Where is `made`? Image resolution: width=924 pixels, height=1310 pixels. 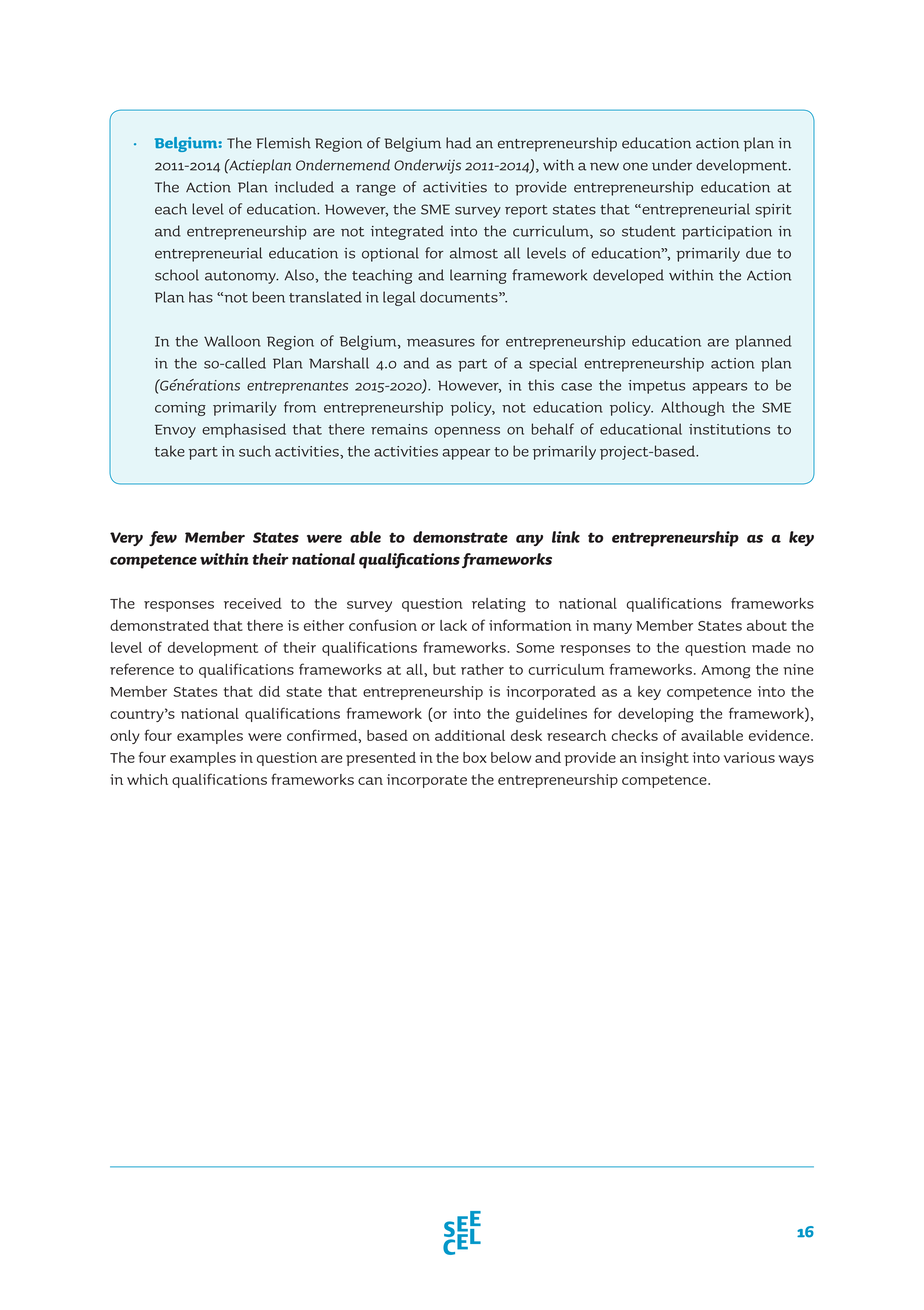
made is located at coordinates (771, 647).
